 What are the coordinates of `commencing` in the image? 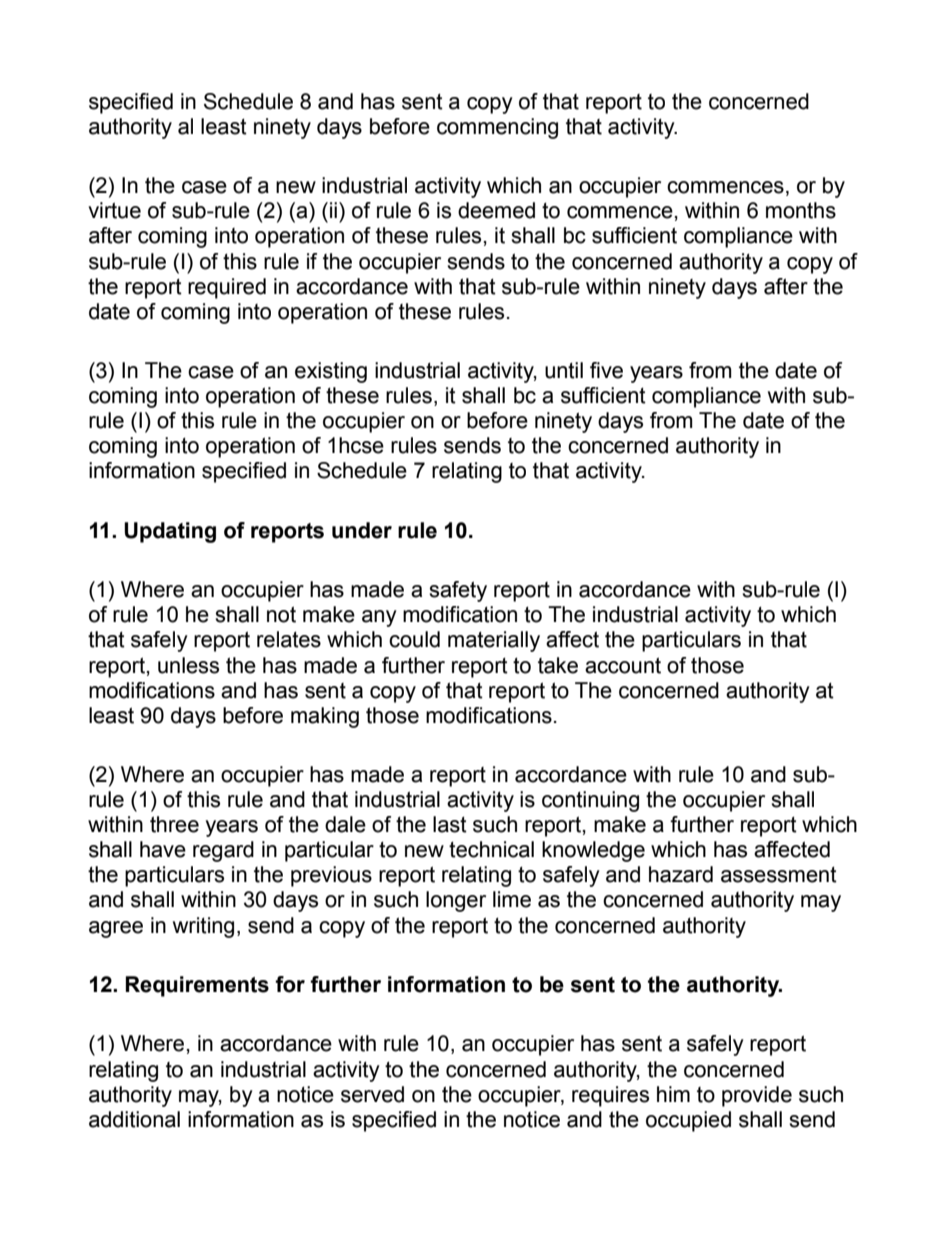 It's located at (497, 128).
